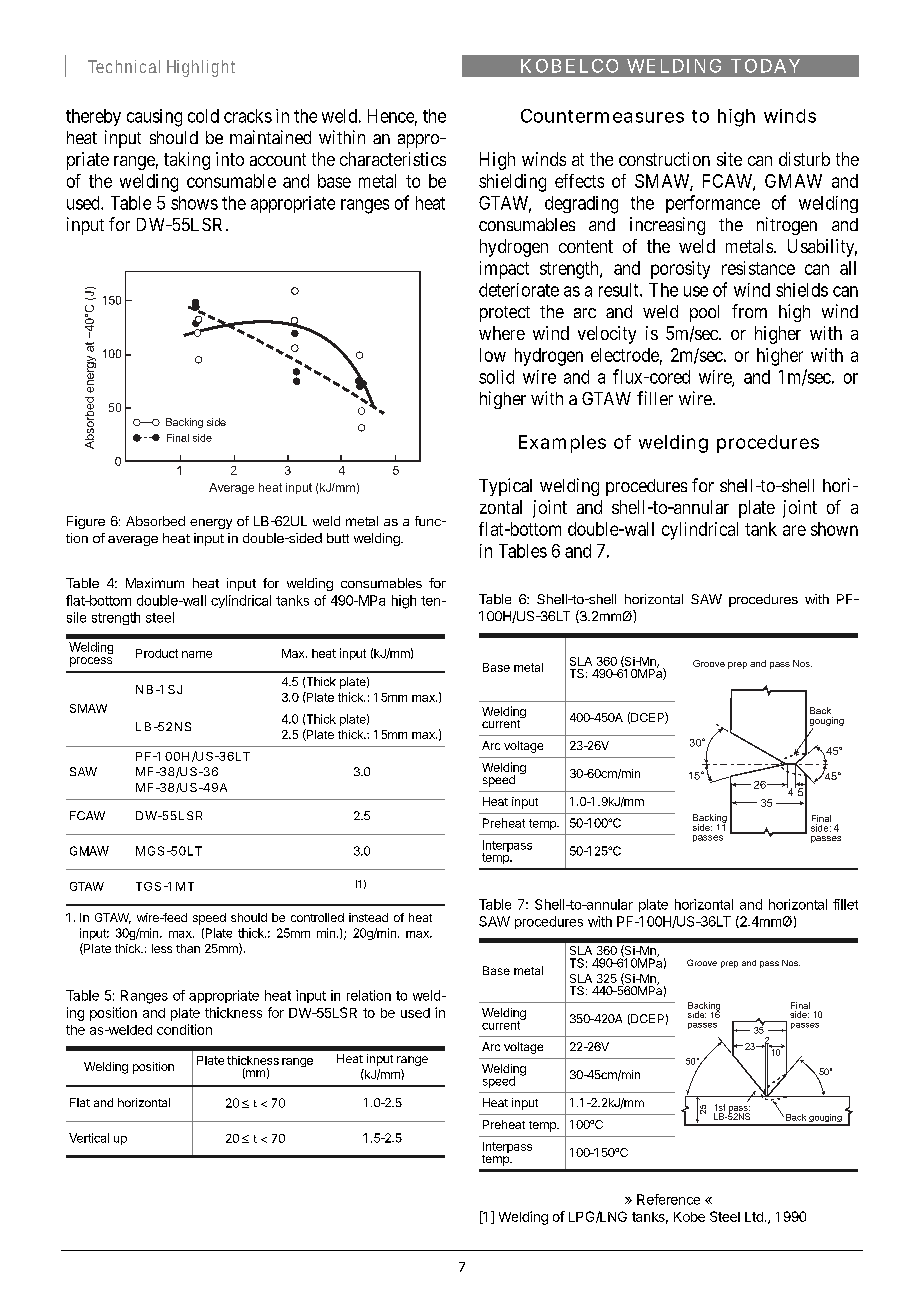 The width and height of the document is (924, 1308). What do you see at coordinates (668, 1199) in the document?
I see `Reference` at bounding box center [668, 1199].
